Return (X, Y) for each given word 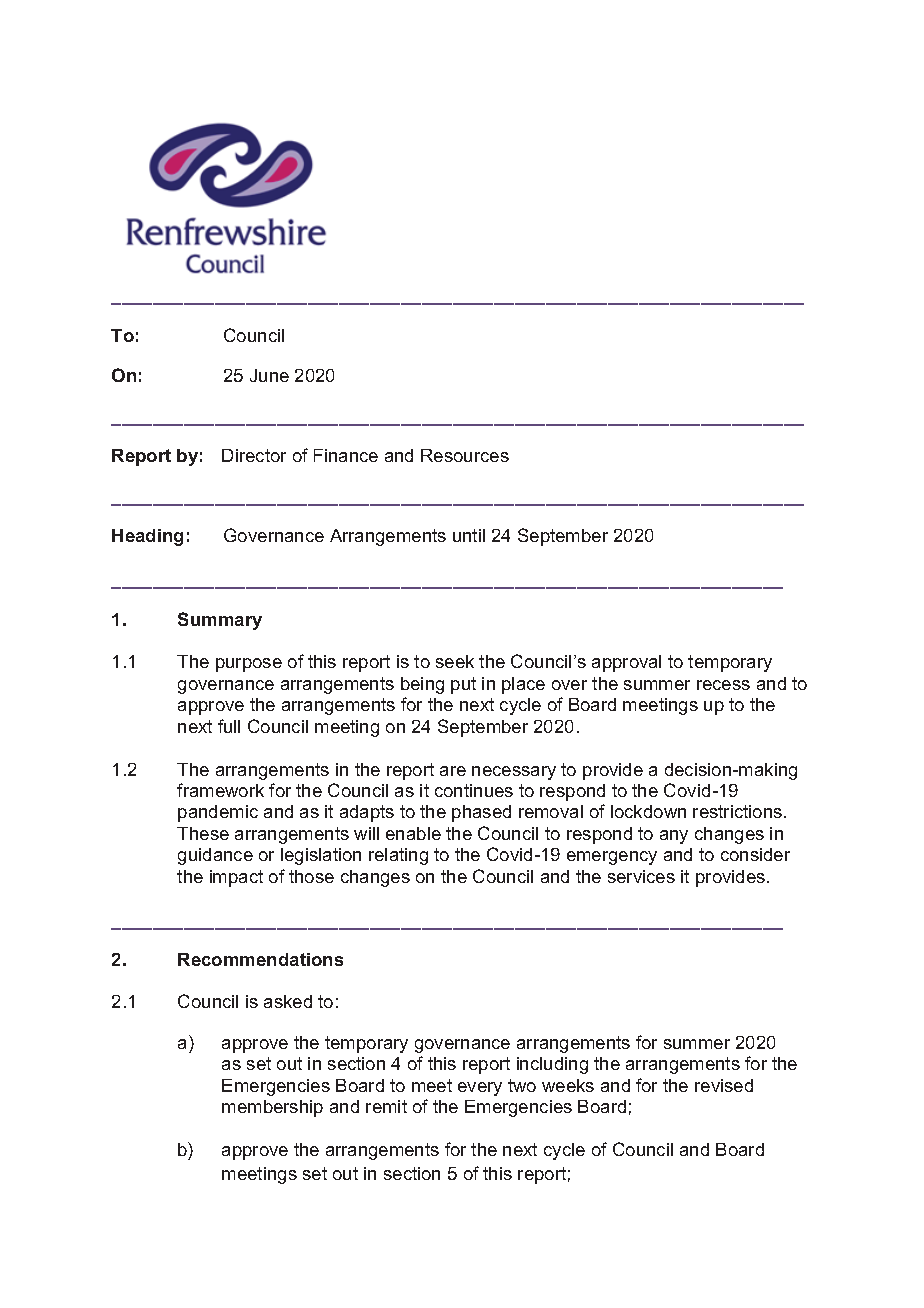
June (269, 375)
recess (723, 685)
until (469, 535)
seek (455, 661)
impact (236, 878)
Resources (465, 455)
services (641, 876)
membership (272, 1108)
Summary (220, 621)
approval (626, 663)
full (229, 726)
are (453, 771)
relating (398, 856)
